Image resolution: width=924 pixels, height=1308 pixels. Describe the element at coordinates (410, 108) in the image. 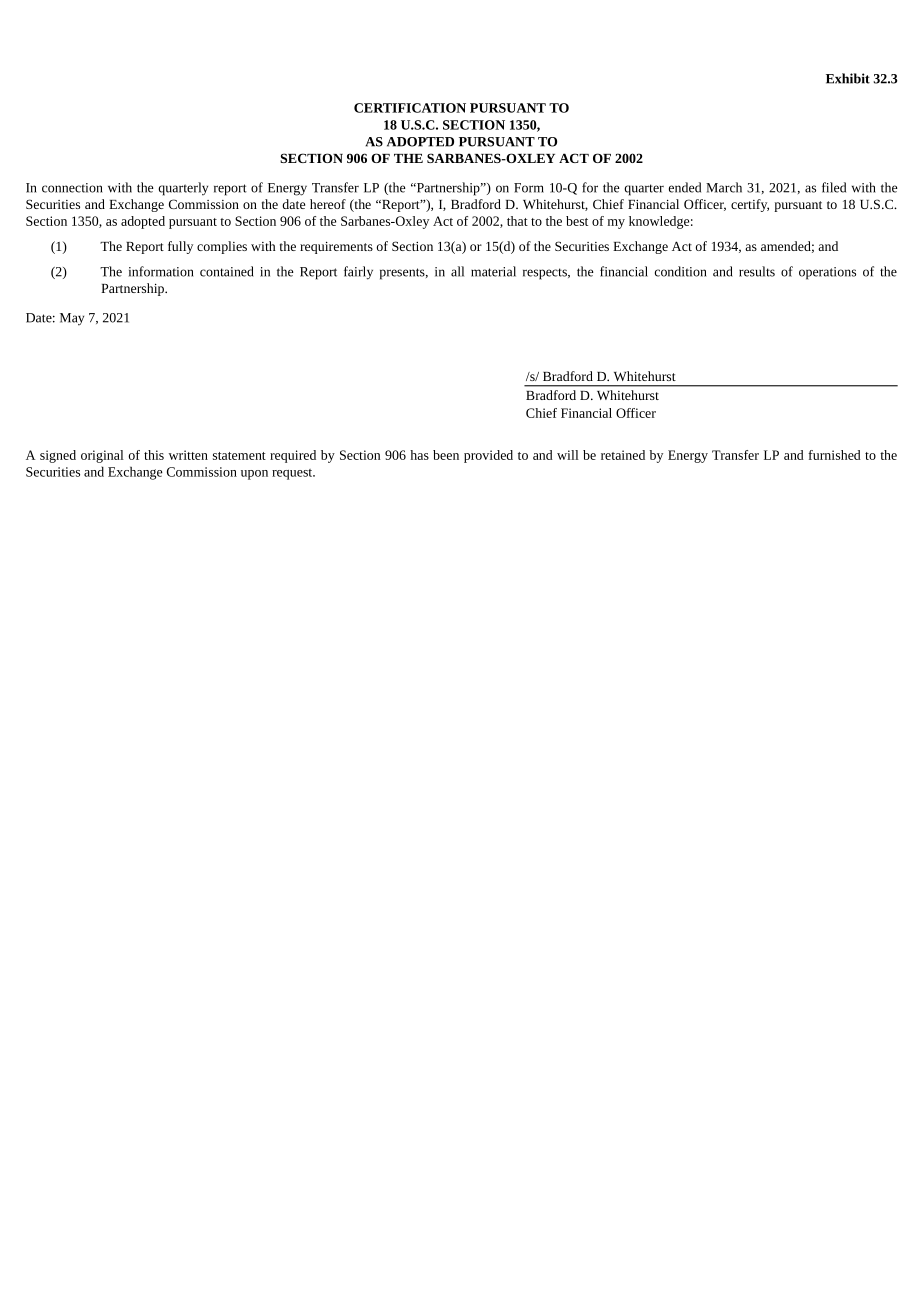

I see `CERTIFICATION` at that location.
